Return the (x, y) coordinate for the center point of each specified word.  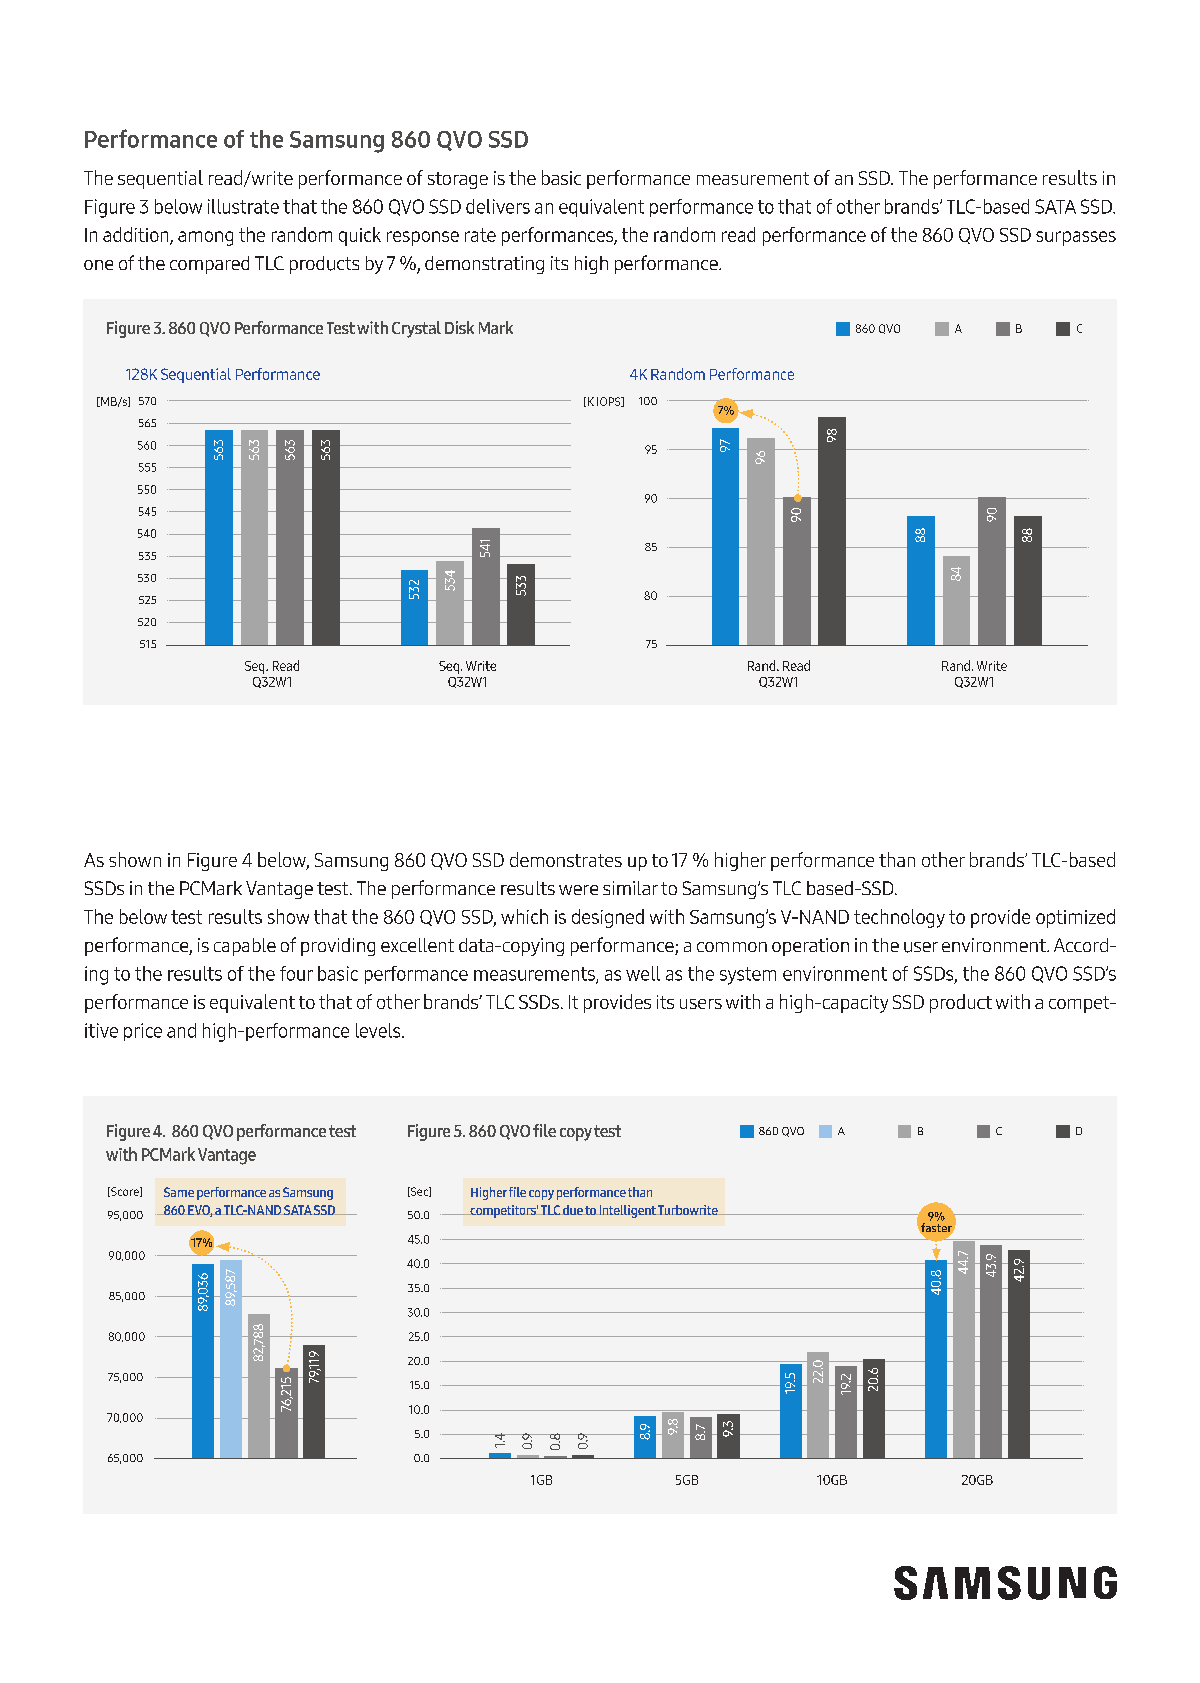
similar (630, 888)
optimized (1075, 918)
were (578, 890)
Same (179, 1192)
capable (245, 947)
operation (810, 947)
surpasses (1076, 238)
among (205, 238)
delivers (498, 206)
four (296, 973)
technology (899, 918)
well (643, 973)
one (98, 265)
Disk (459, 327)
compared (209, 265)
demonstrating (484, 265)
